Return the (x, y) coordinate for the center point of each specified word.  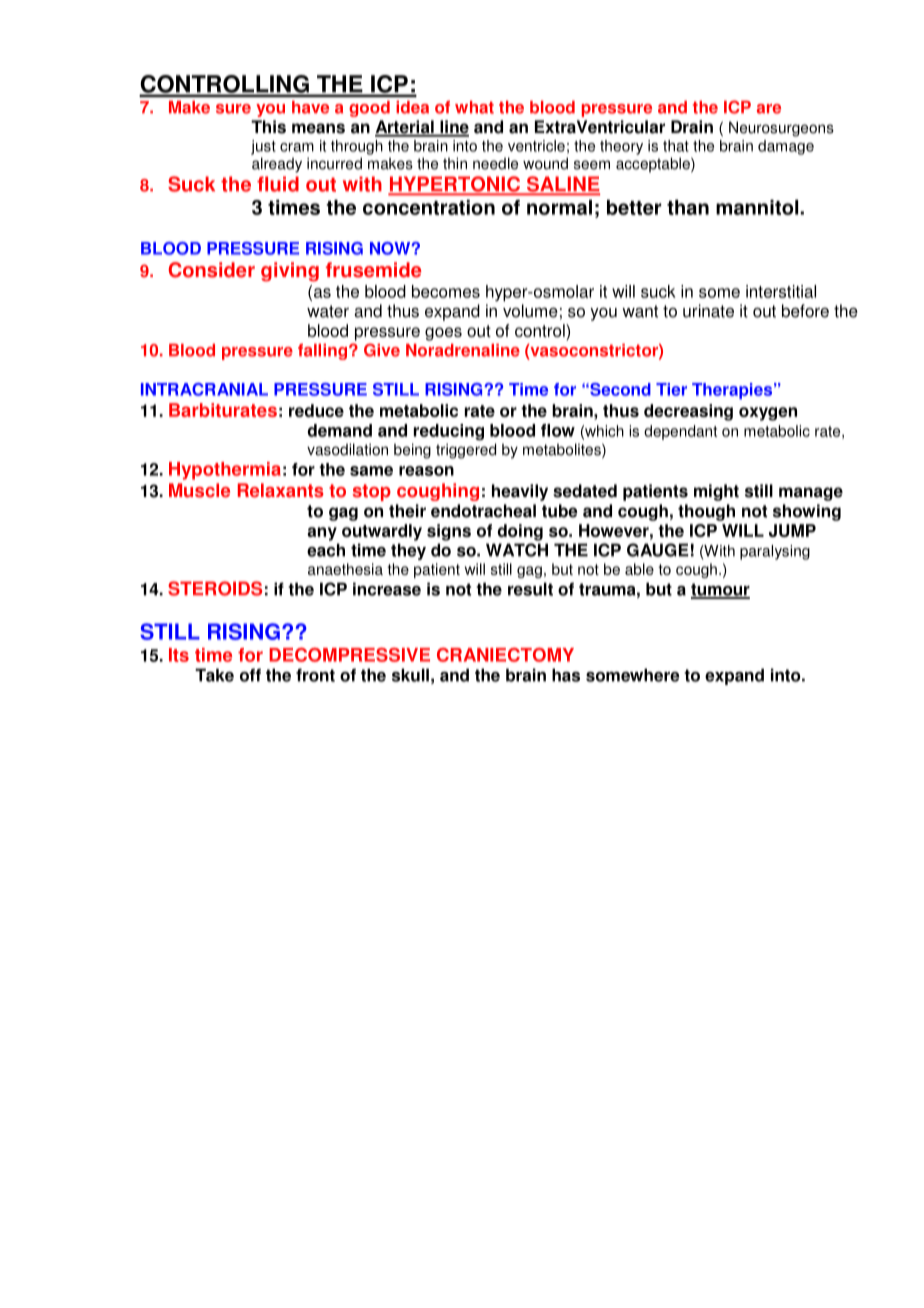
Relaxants (281, 490)
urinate (708, 311)
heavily (520, 492)
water (328, 311)
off (250, 675)
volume (530, 311)
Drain (692, 127)
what (474, 107)
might (716, 492)
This (268, 127)
